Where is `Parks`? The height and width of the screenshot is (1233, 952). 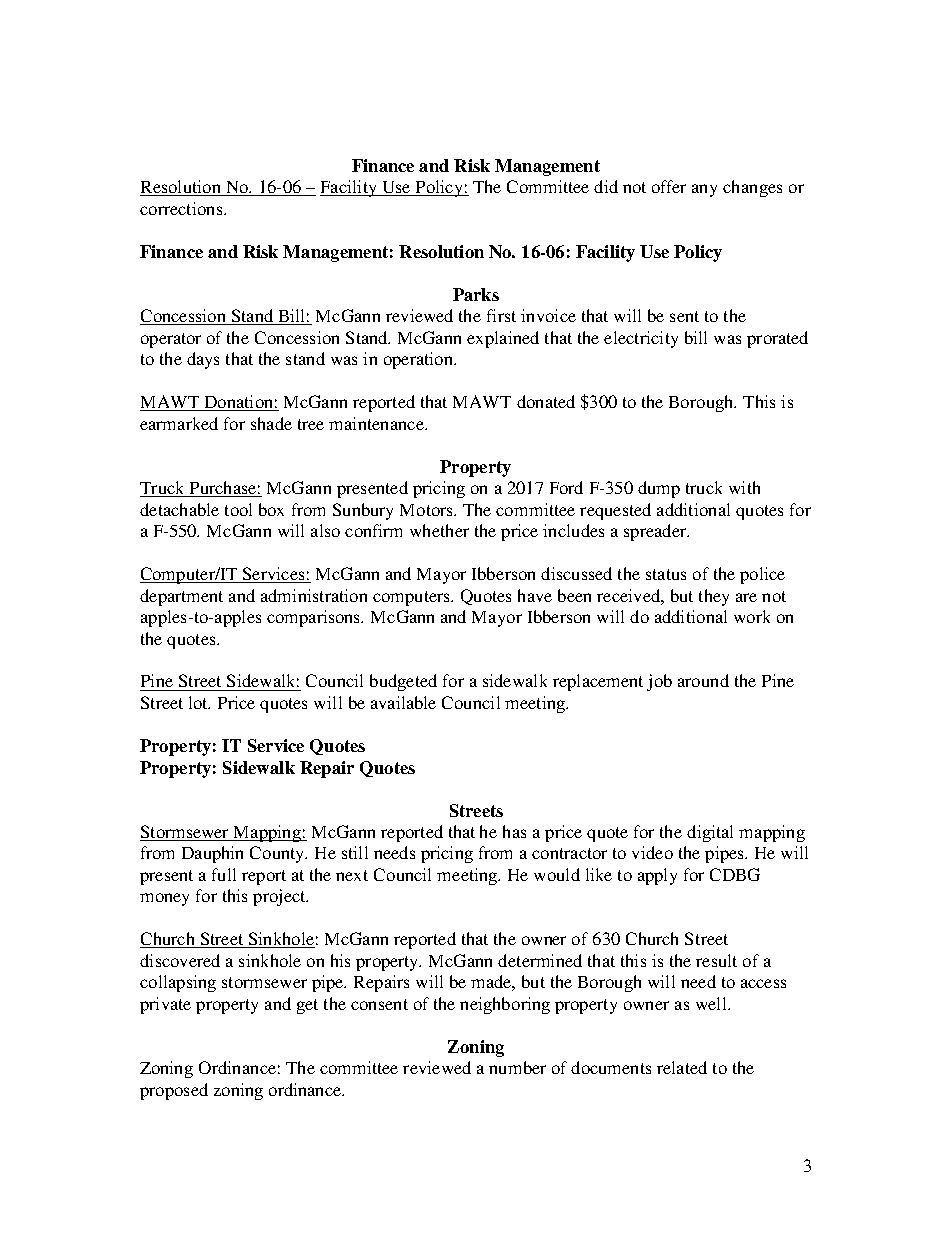
Parks is located at coordinates (476, 294).
